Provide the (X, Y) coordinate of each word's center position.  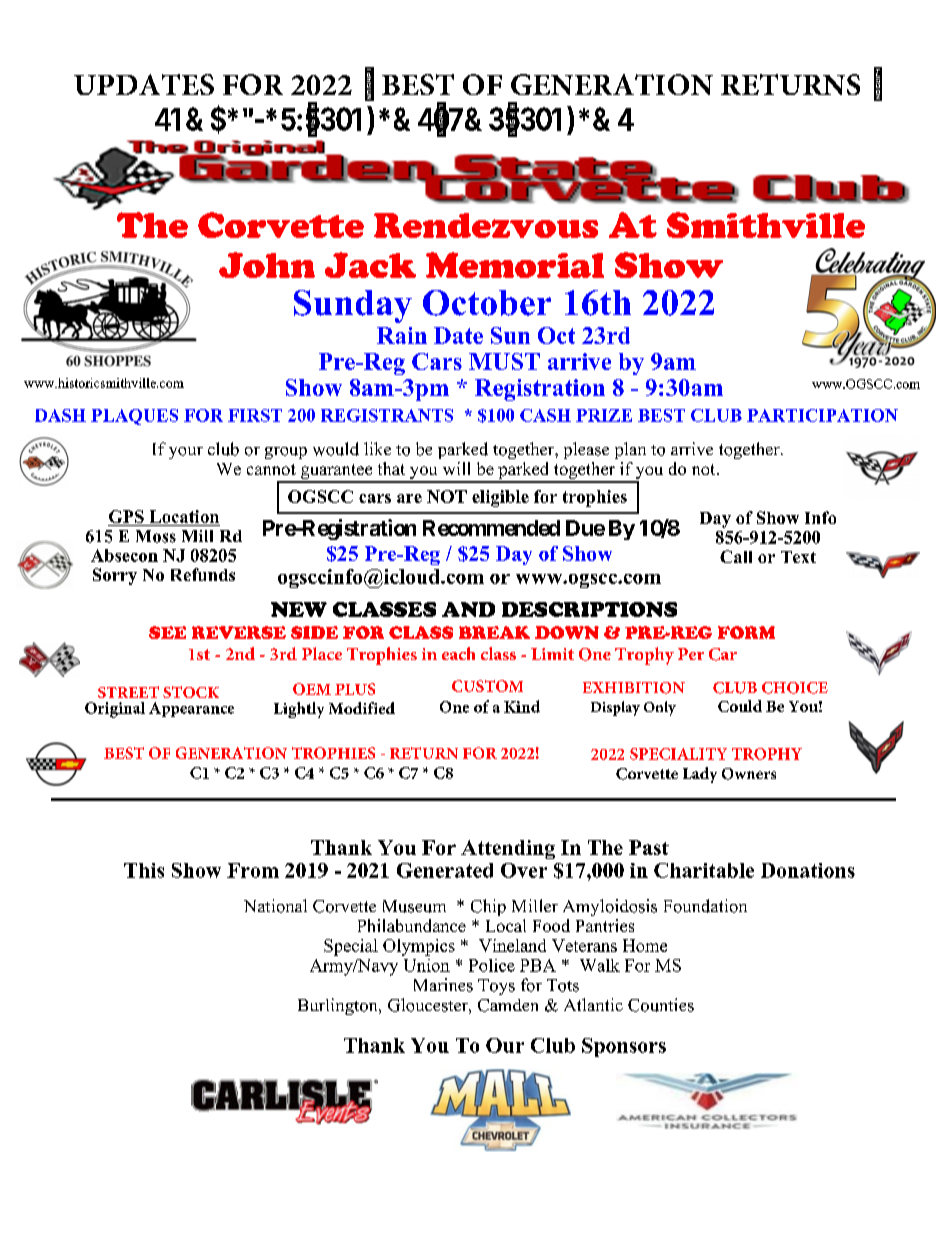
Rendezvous (486, 225)
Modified (362, 708)
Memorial (515, 265)
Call (736, 556)
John (267, 265)
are (409, 498)
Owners (749, 774)
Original (115, 710)
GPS (126, 516)
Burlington (339, 1006)
